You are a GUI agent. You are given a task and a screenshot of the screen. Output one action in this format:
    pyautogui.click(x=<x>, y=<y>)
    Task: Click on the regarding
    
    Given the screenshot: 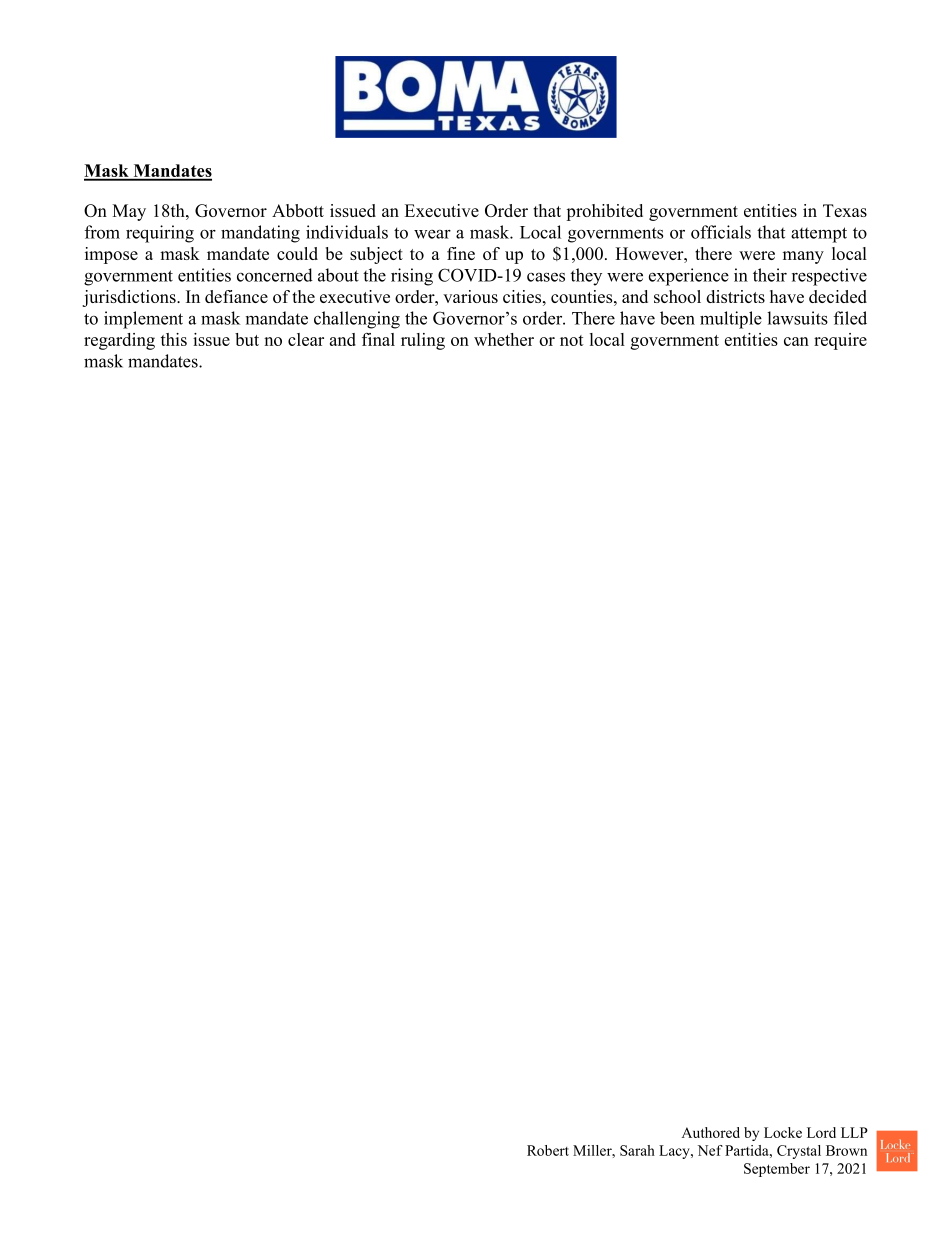 What is the action you would take?
    pyautogui.click(x=119, y=341)
